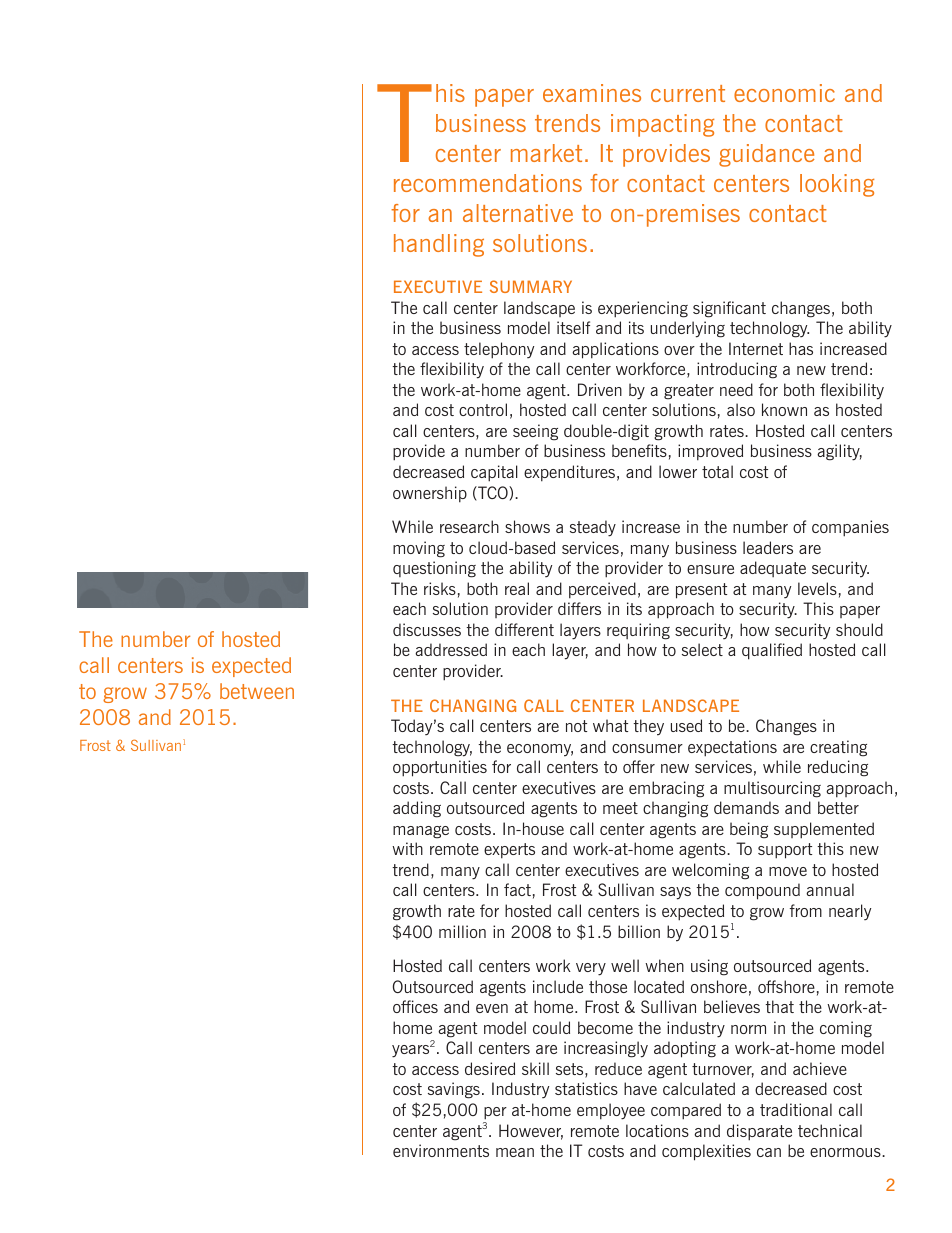 Image resolution: width=952 pixels, height=1233 pixels. Describe the element at coordinates (417, 809) in the image. I see `adding` at that location.
